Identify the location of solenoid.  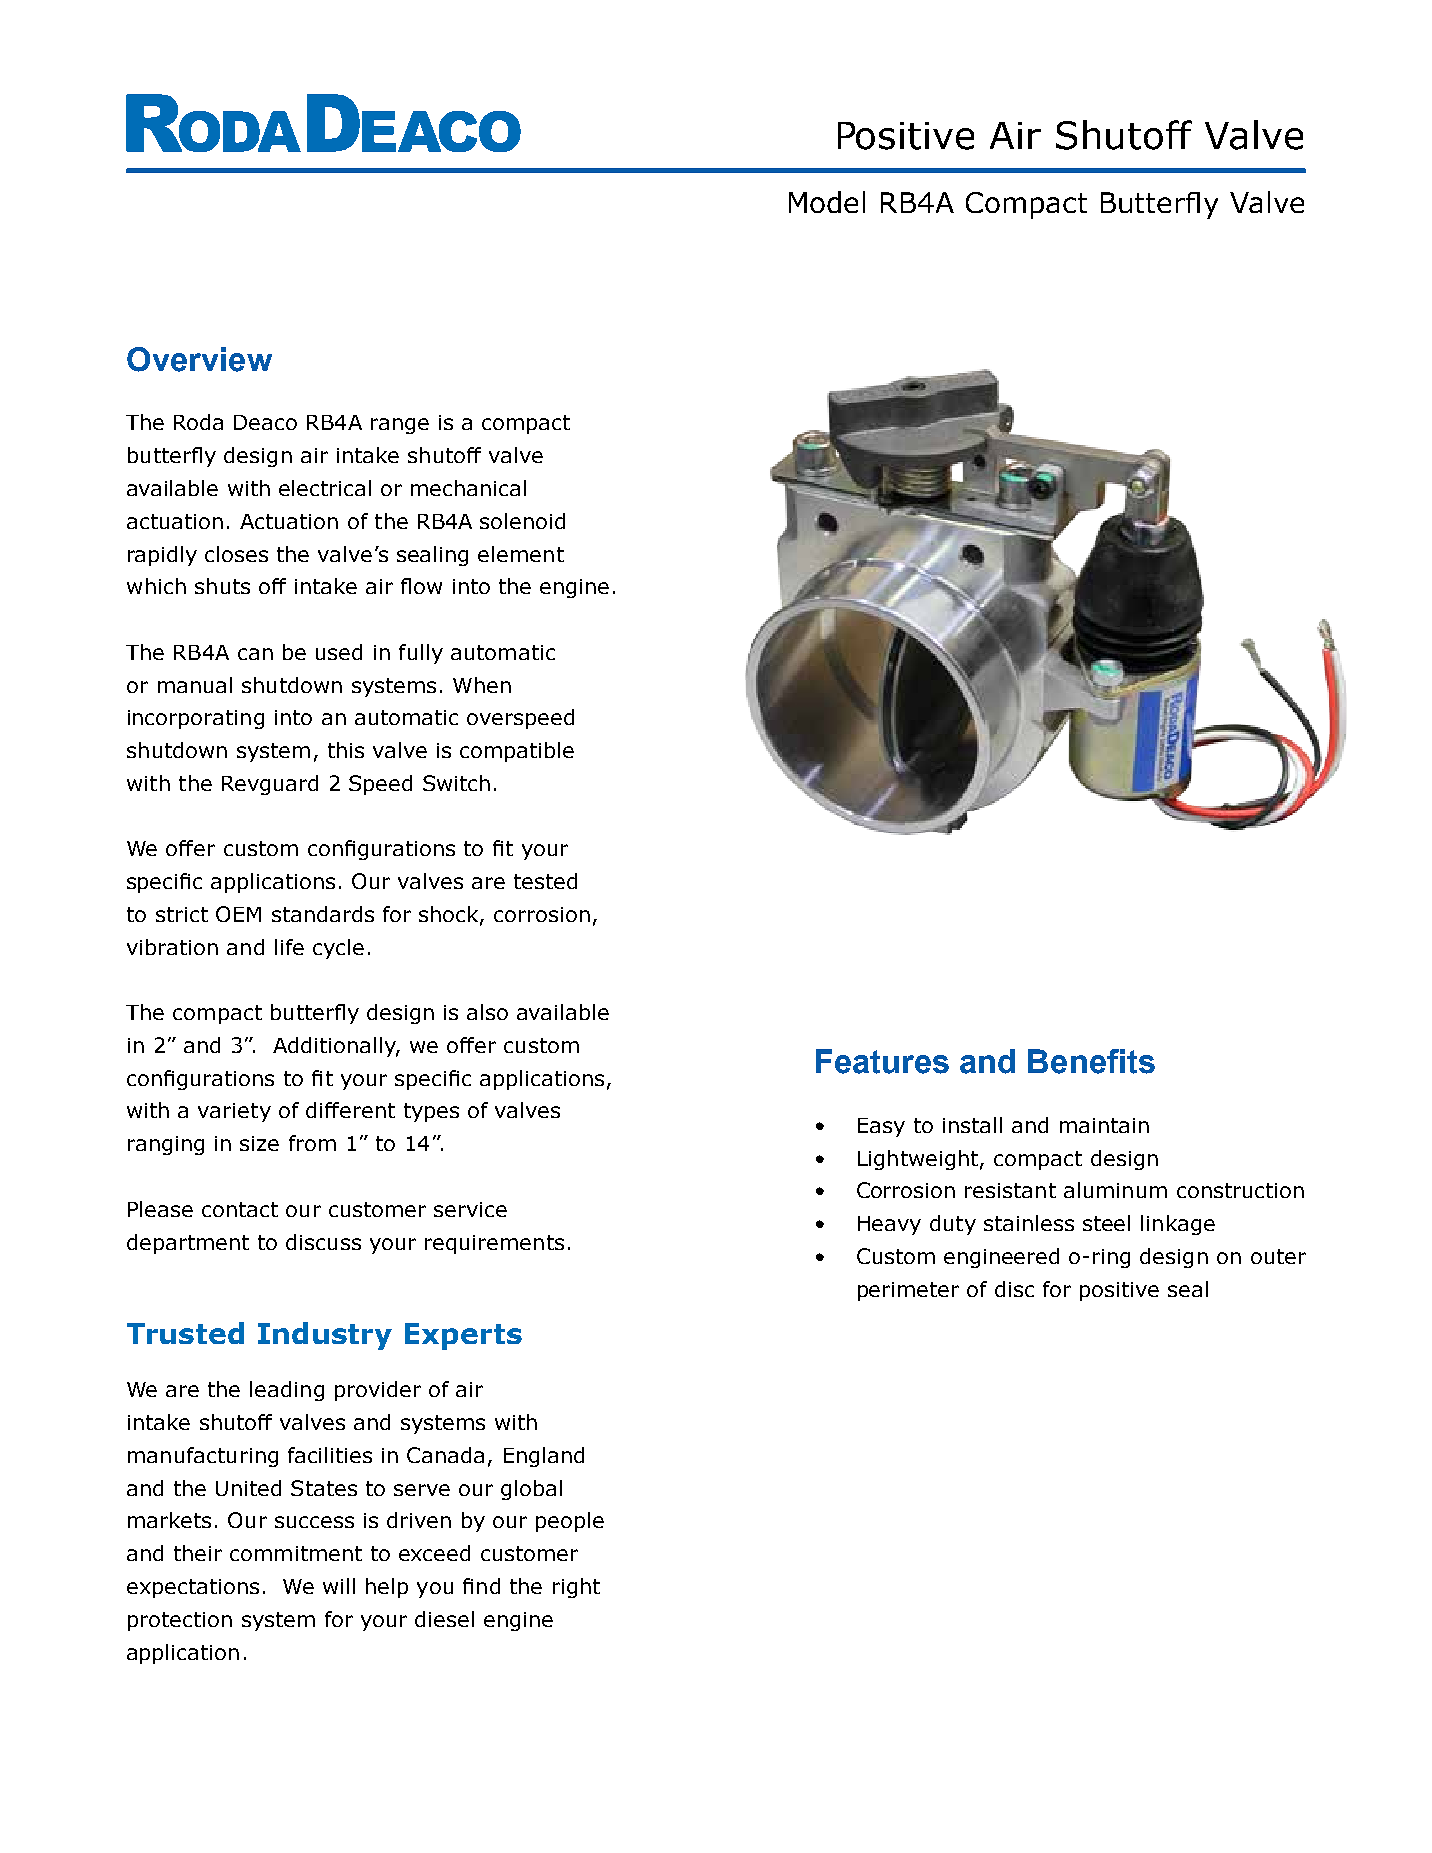
(522, 521).
